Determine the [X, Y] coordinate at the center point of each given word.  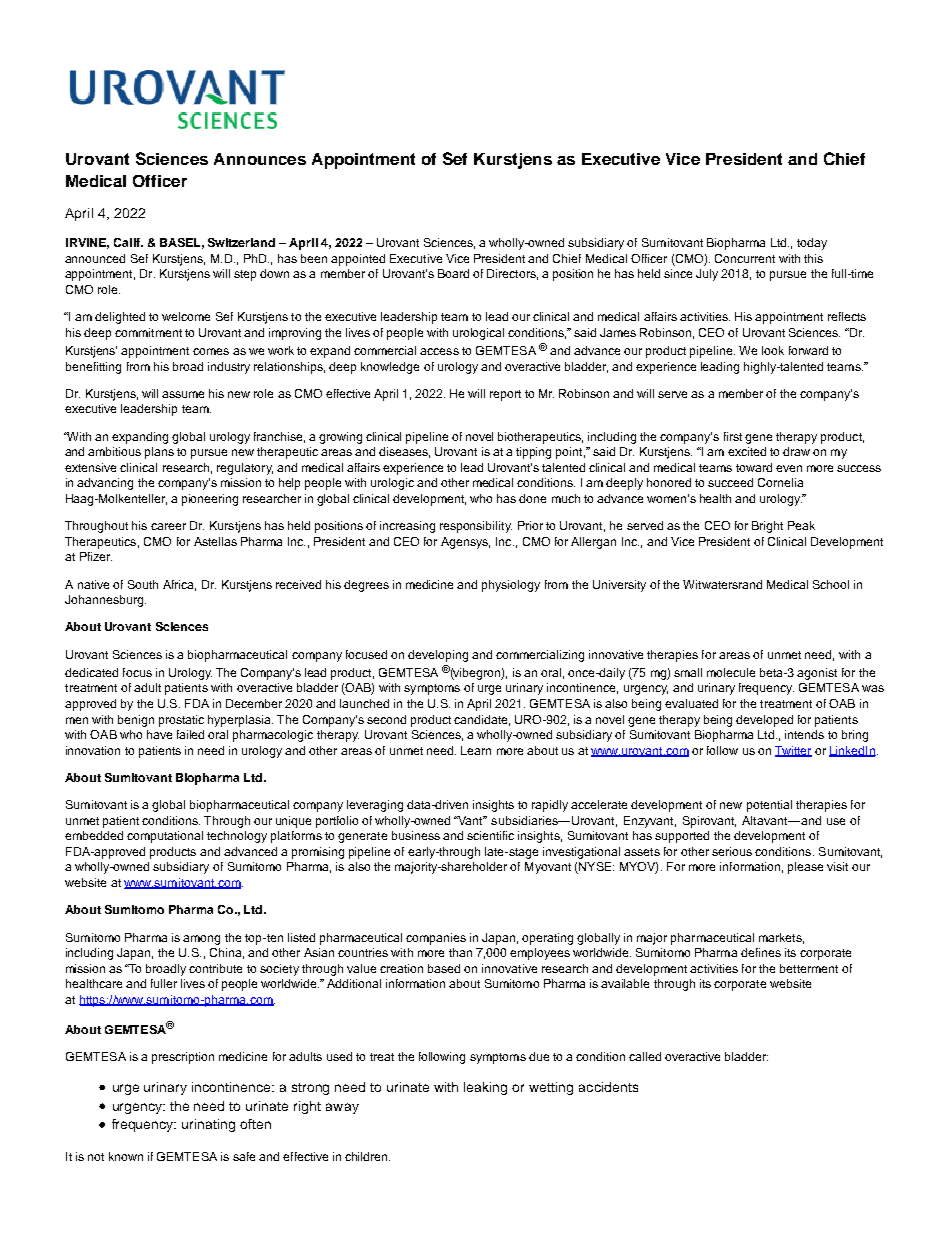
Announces [260, 159]
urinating [208, 1125]
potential [769, 806]
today [812, 244]
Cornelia [780, 482]
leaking [485, 1088]
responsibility [476, 527]
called [645, 1056]
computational [165, 837]
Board [453, 273]
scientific [490, 835]
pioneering [210, 500]
